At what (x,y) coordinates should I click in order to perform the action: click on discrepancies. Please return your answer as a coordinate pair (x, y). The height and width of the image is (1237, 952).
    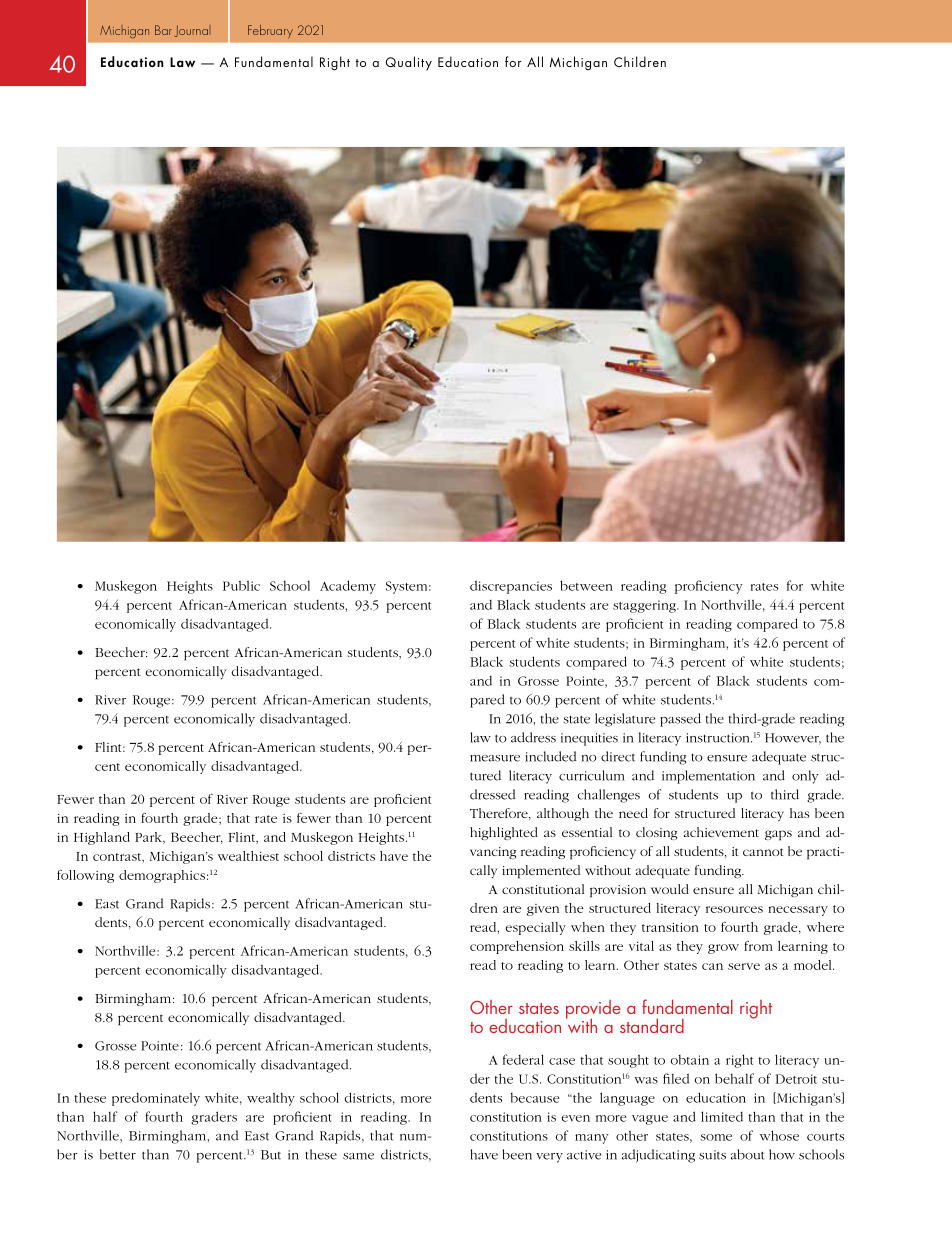
    Looking at the image, I should click on (511, 587).
